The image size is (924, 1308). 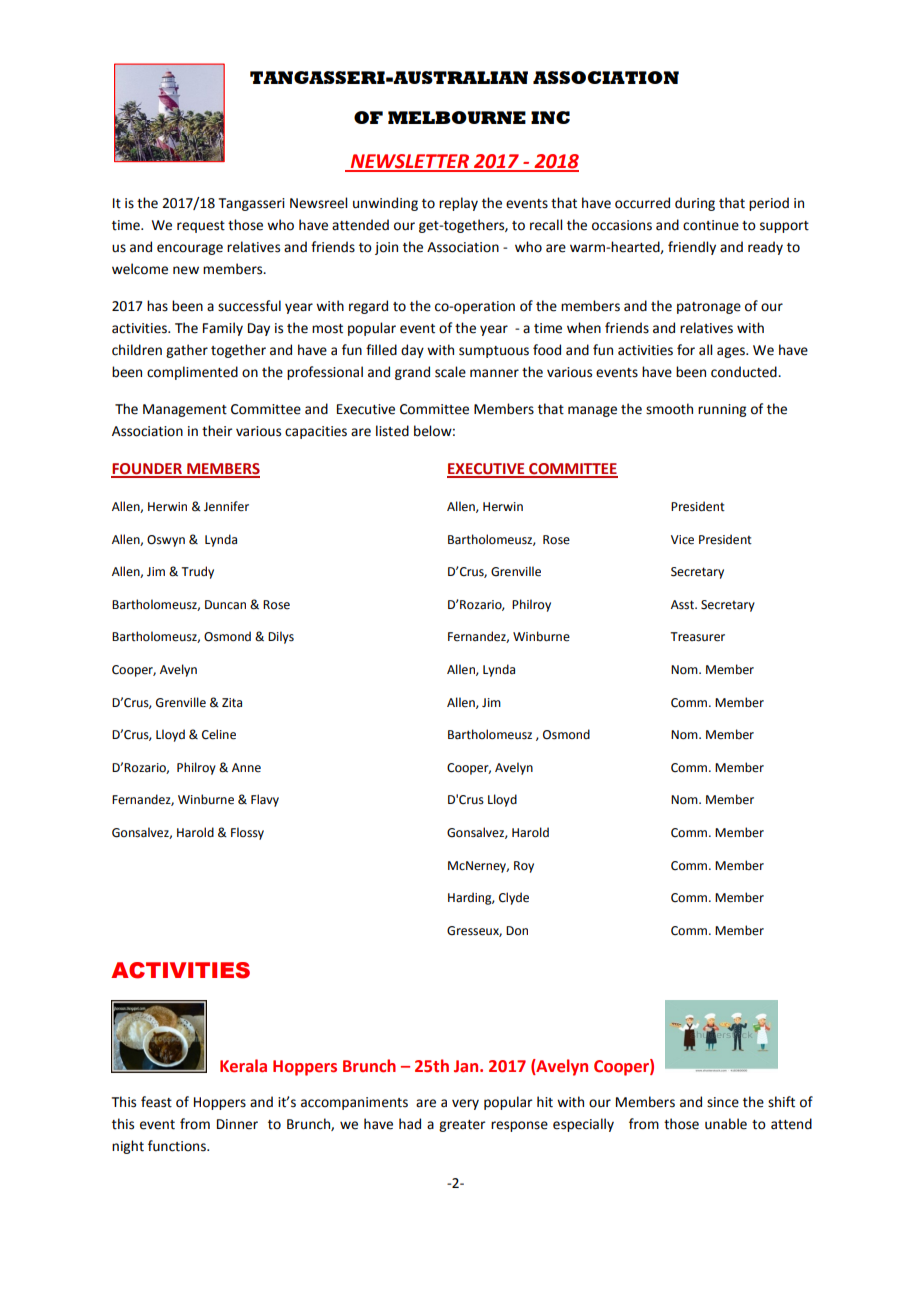 I want to click on listed, so click(x=392, y=431).
